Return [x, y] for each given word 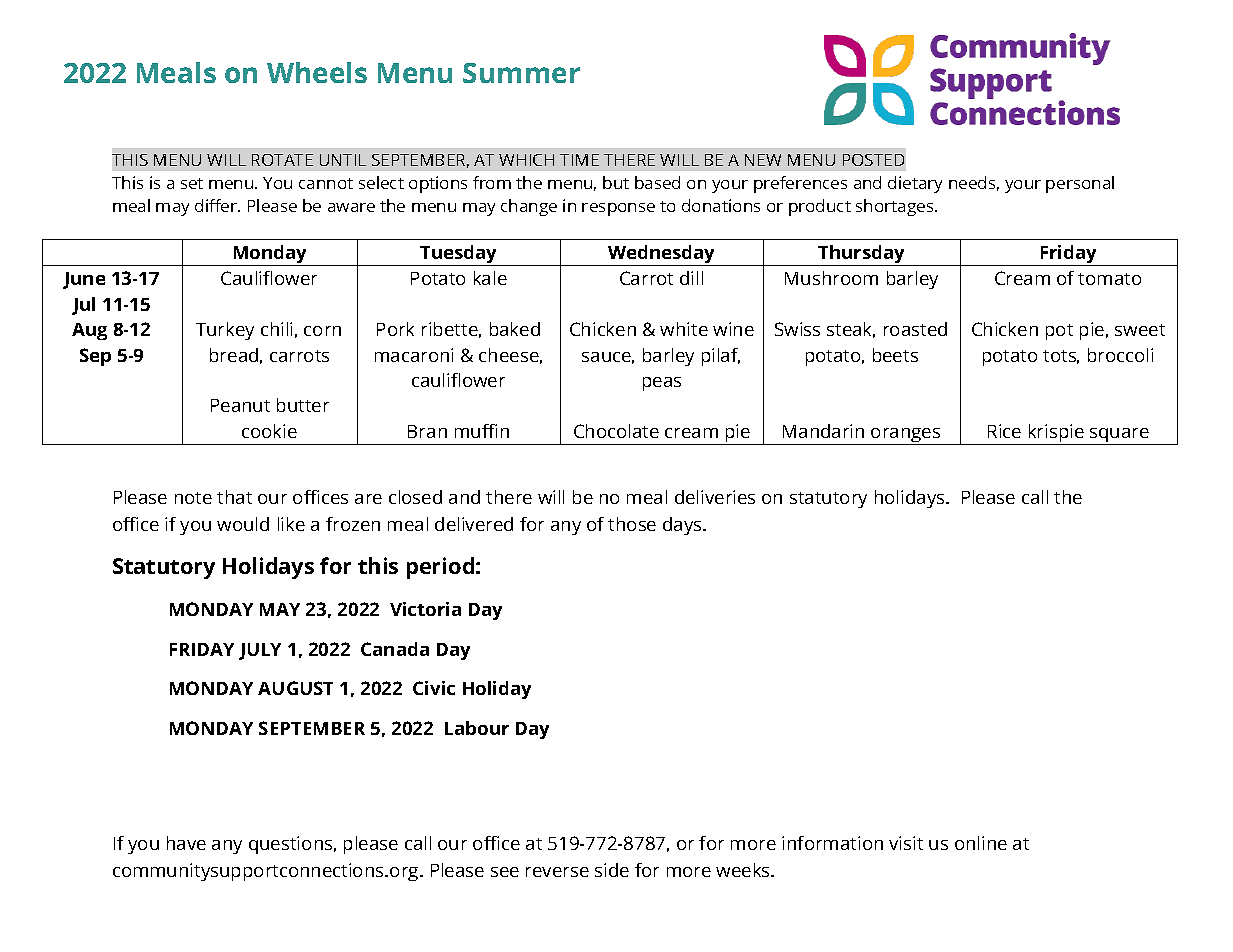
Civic [434, 688]
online [981, 843]
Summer [521, 73]
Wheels [317, 72]
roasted [915, 329]
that [234, 497]
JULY [260, 651]
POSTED [873, 160]
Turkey [225, 331]
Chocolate [616, 431]
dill [691, 278]
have [186, 843]
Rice [1004, 431]
